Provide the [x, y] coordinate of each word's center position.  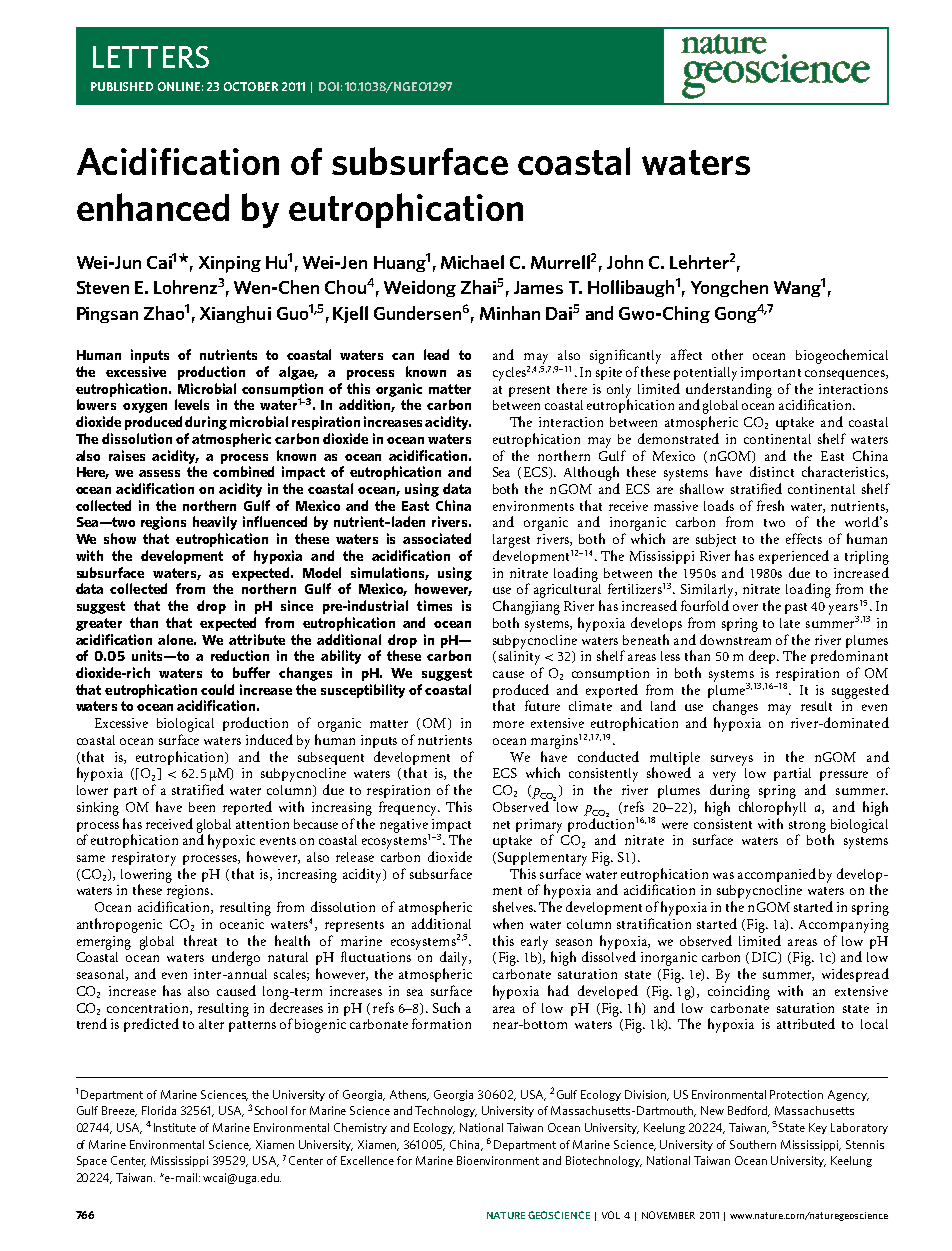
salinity [519, 656]
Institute [175, 1127]
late [790, 623]
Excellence [367, 1160]
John [625, 262]
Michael [472, 262]
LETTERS [151, 57]
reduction [240, 655]
